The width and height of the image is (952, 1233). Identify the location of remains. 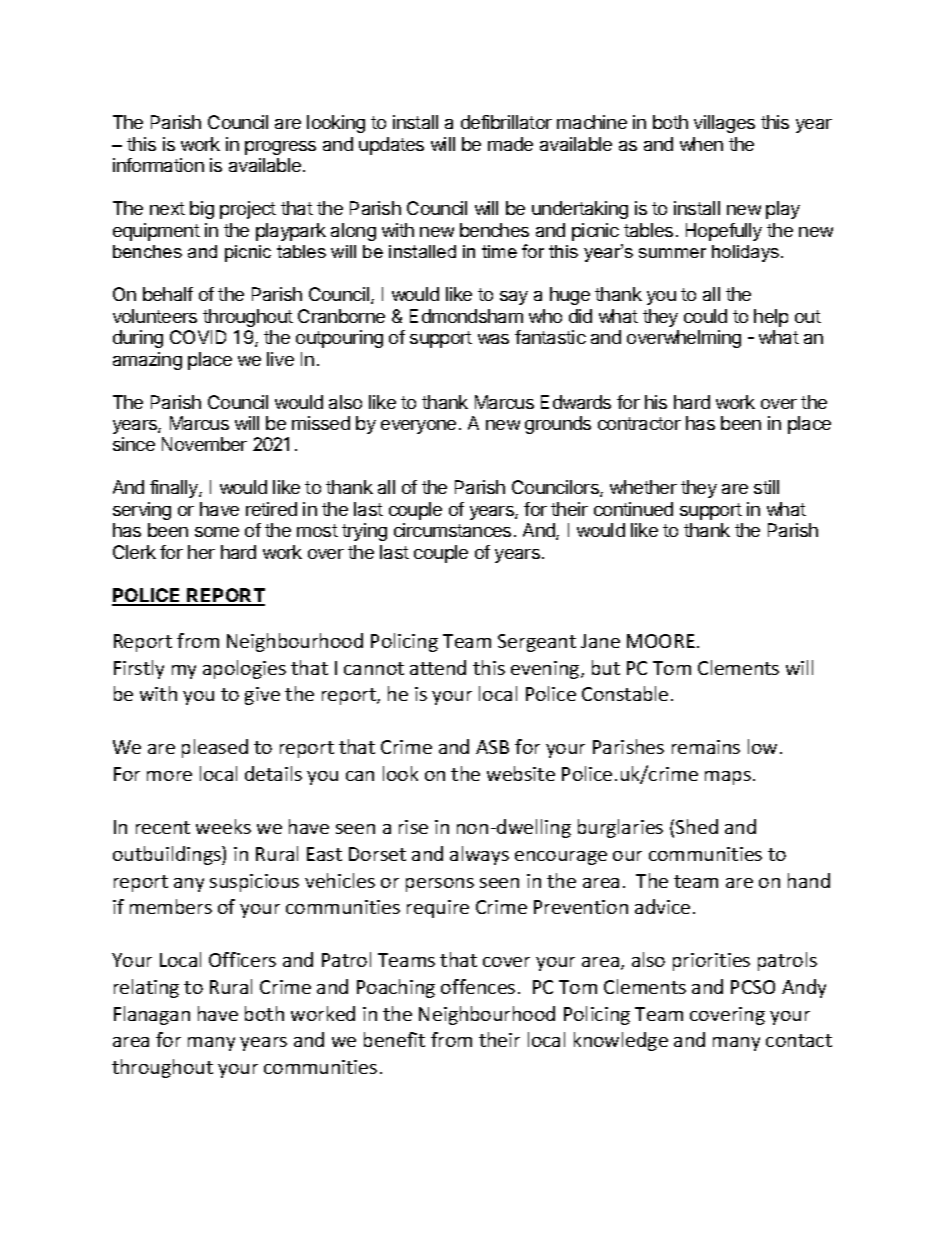
(706, 747).
